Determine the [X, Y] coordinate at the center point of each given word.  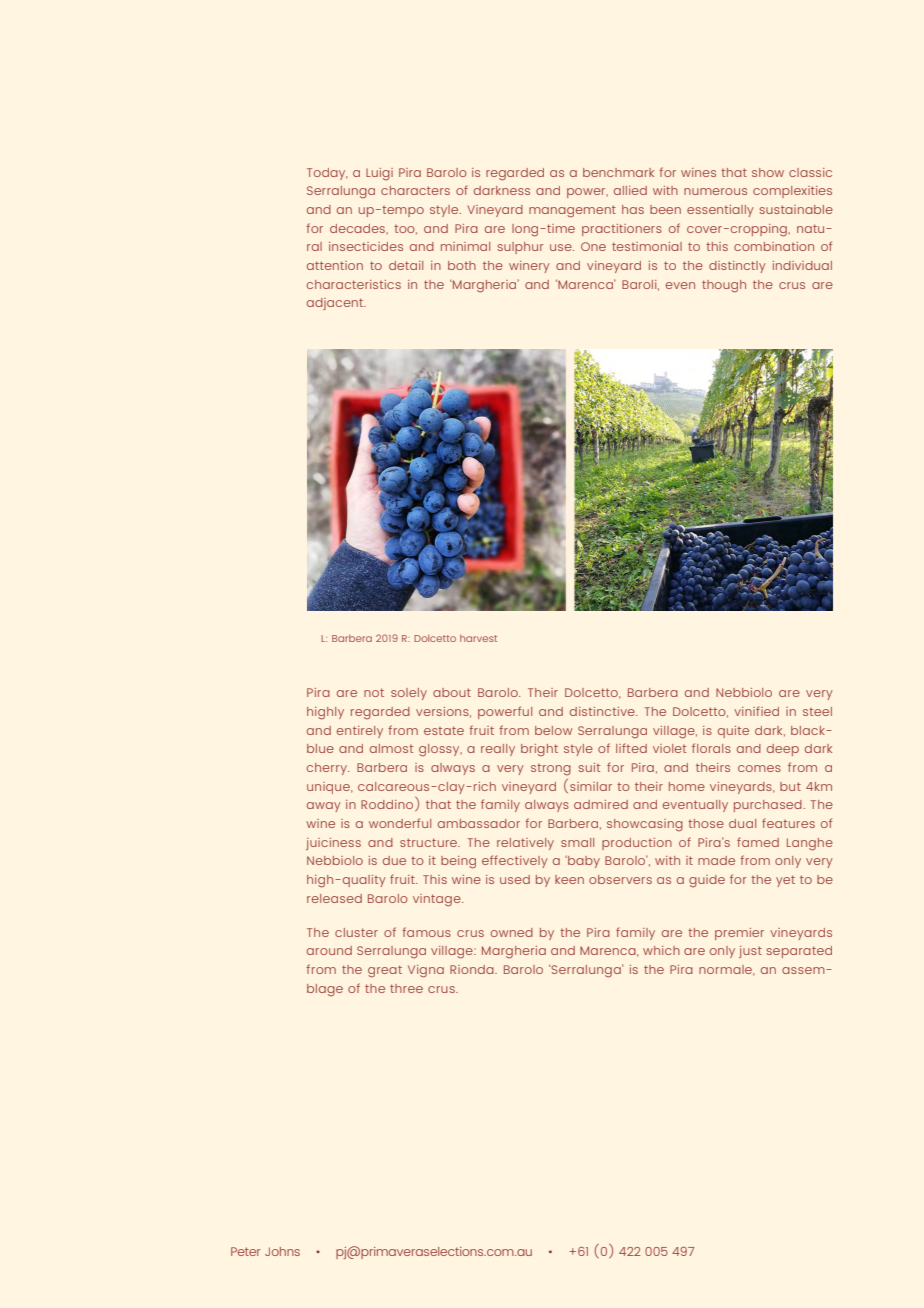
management [572, 211]
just [750, 952]
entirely [360, 732]
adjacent [336, 304]
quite [733, 732]
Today [327, 174]
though [724, 286]
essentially [720, 211]
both [462, 265]
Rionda [473, 969]
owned [512, 932]
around [329, 950]
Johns [282, 1251]
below [553, 730]
